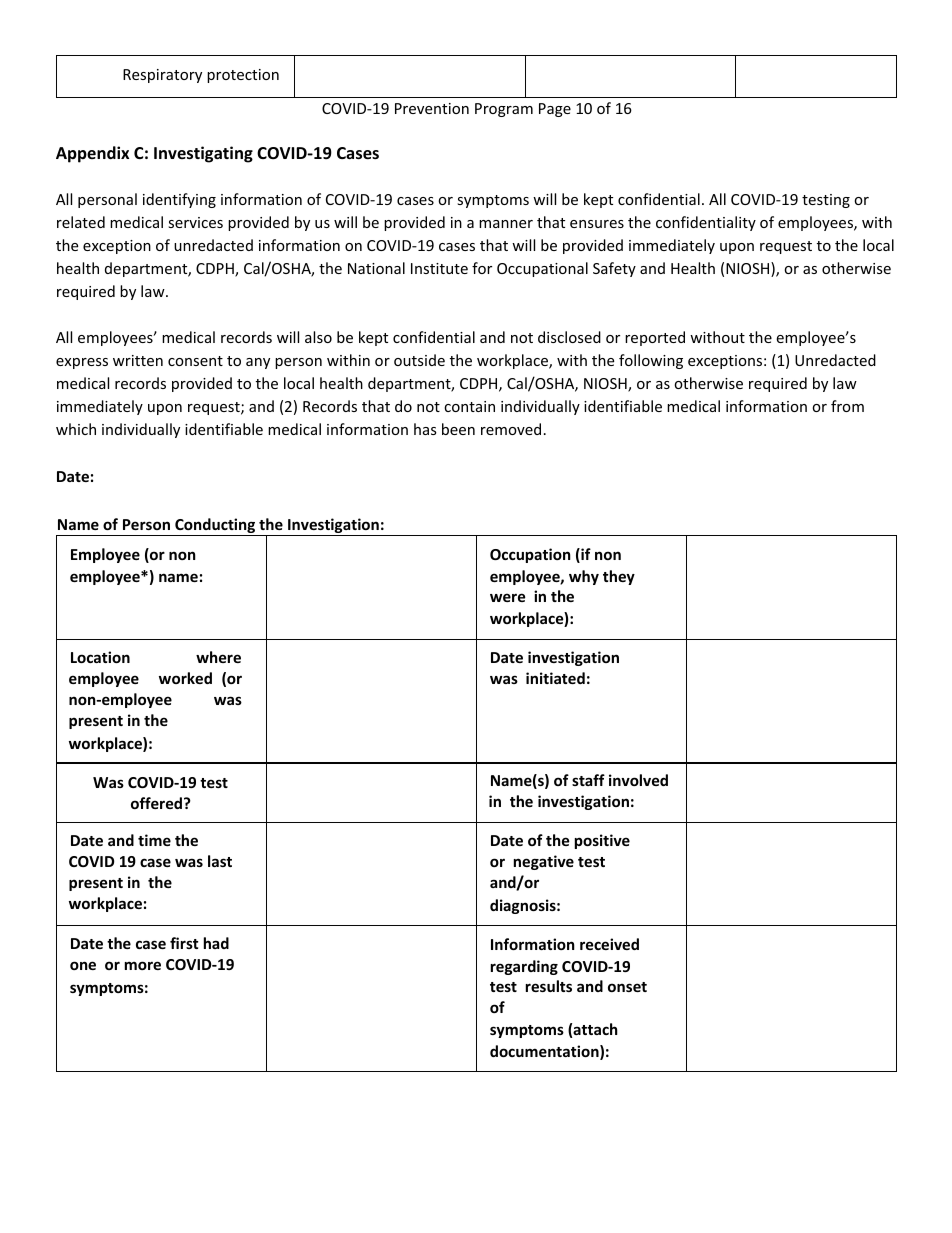 The image size is (952, 1233). I want to click on regarding, so click(524, 967).
